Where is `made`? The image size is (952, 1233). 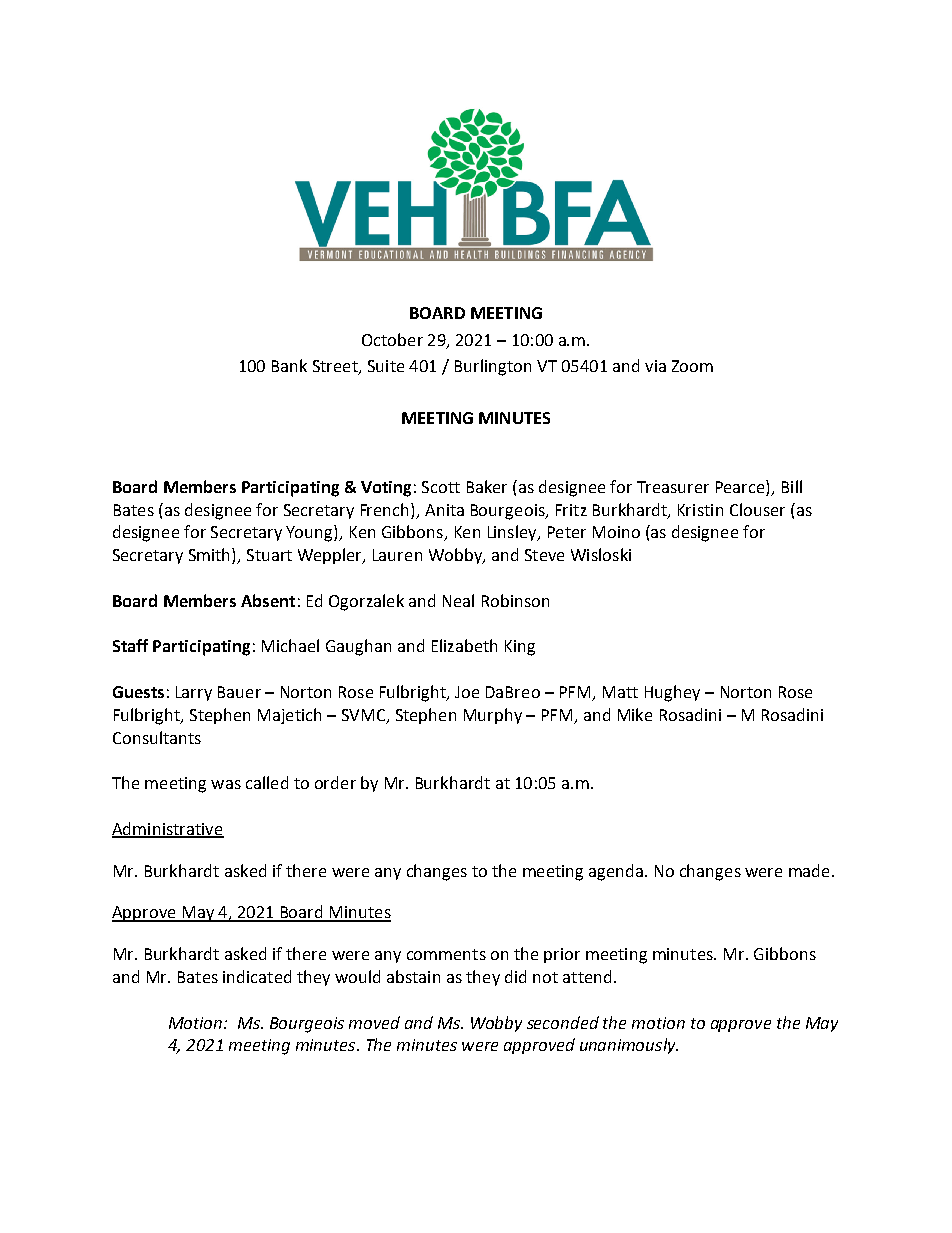
made is located at coordinates (809, 870).
